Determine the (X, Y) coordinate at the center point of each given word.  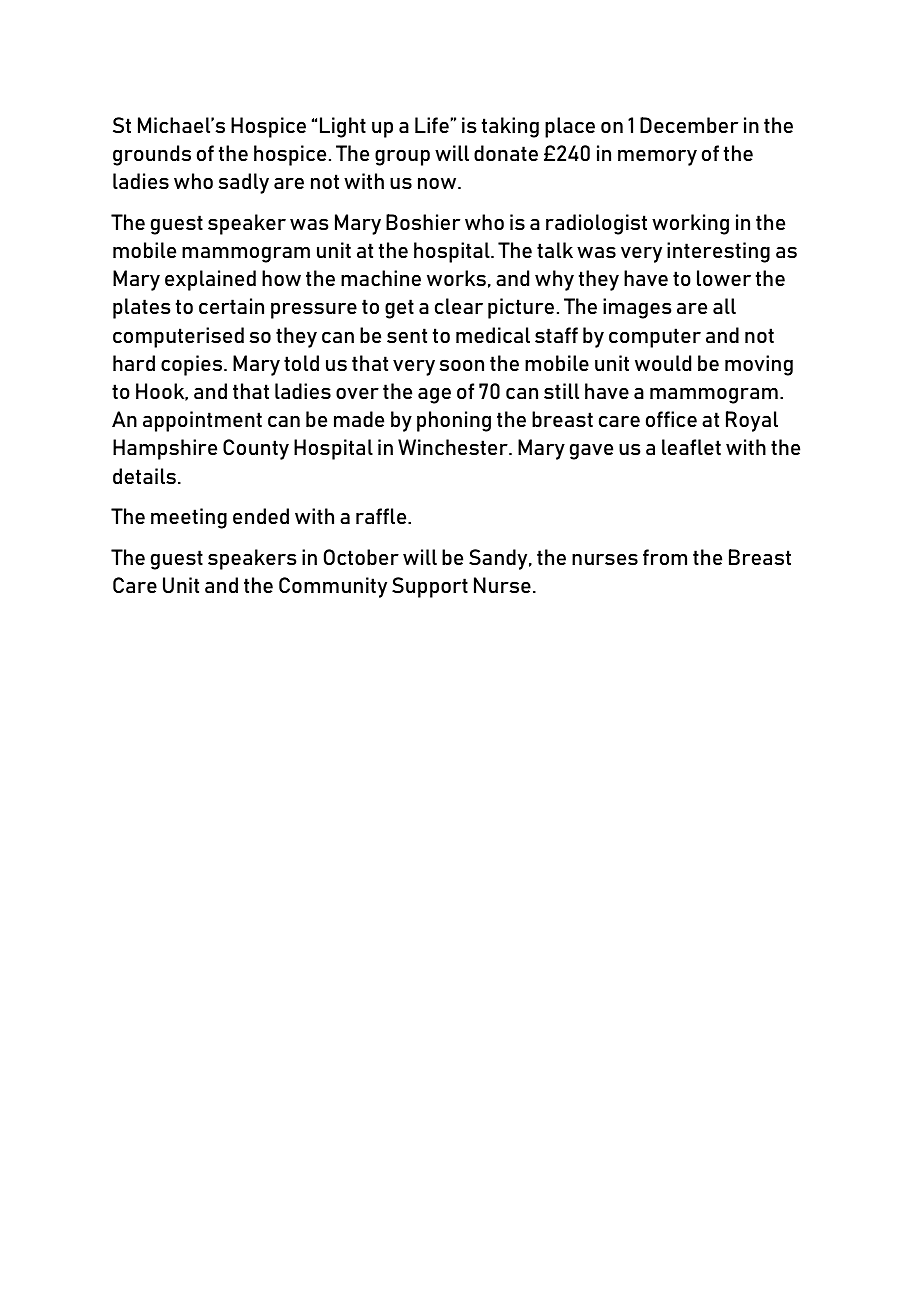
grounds (152, 155)
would (663, 363)
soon (462, 365)
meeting (189, 518)
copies (193, 365)
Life (432, 125)
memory (657, 158)
